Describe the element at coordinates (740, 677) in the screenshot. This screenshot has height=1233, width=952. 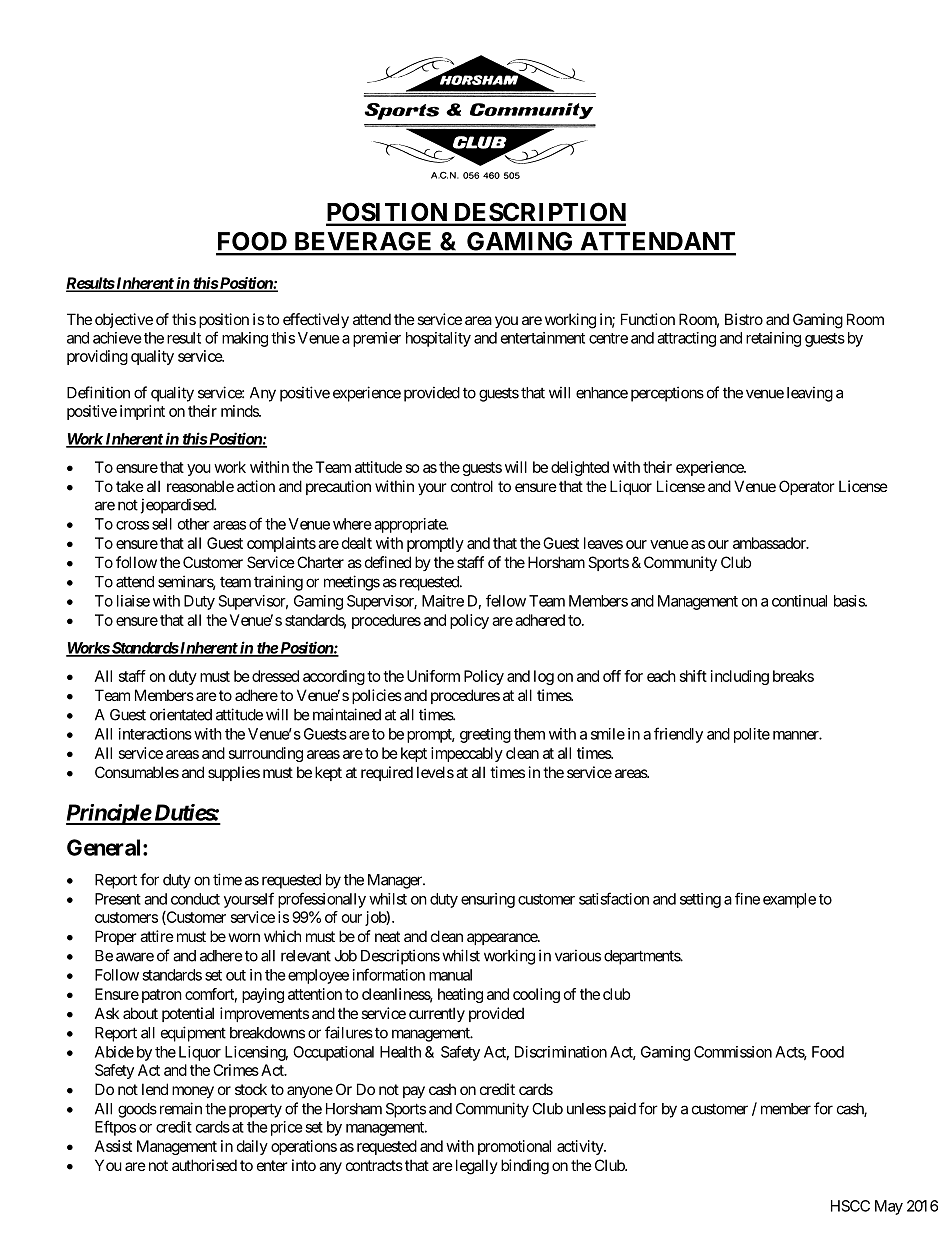
I see `including` at that location.
